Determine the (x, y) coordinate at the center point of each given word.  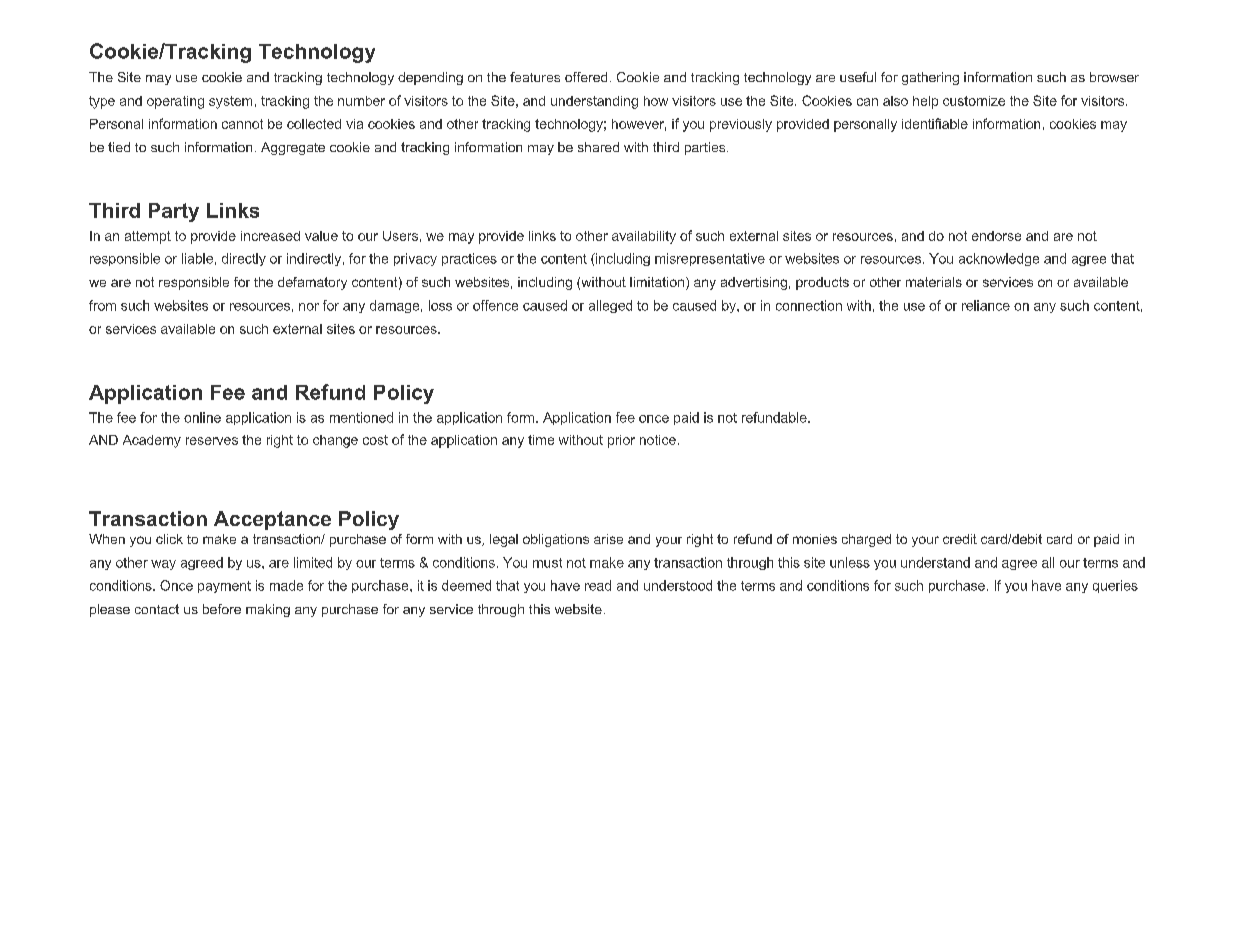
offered (586, 77)
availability (644, 237)
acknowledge (999, 259)
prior (621, 441)
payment (224, 587)
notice (658, 440)
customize (974, 101)
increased (270, 236)
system (230, 102)
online (202, 417)
